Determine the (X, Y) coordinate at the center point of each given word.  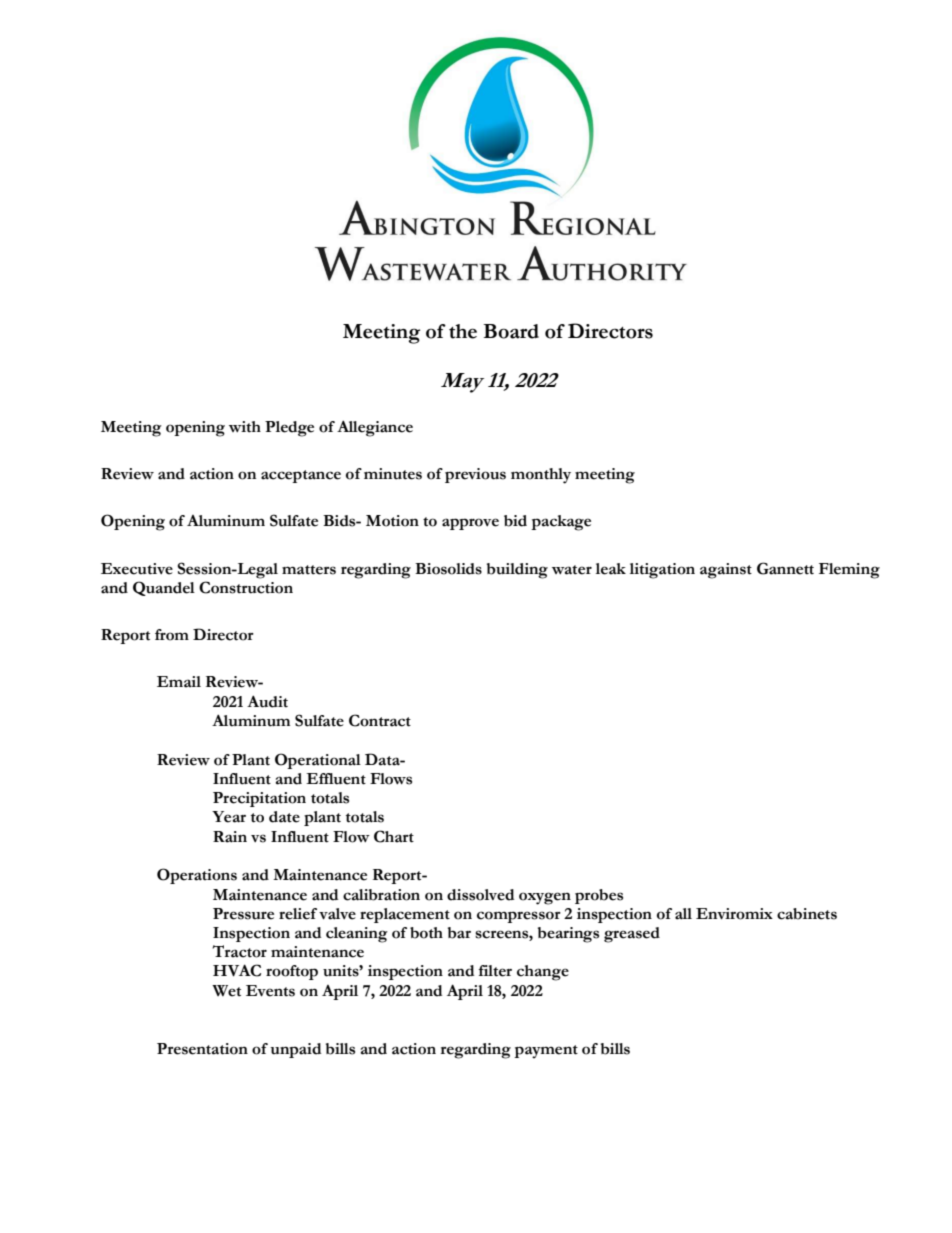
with (245, 427)
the (463, 331)
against (726, 571)
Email (179, 682)
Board (511, 331)
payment (546, 1052)
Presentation (202, 1049)
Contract (380, 720)
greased (632, 935)
